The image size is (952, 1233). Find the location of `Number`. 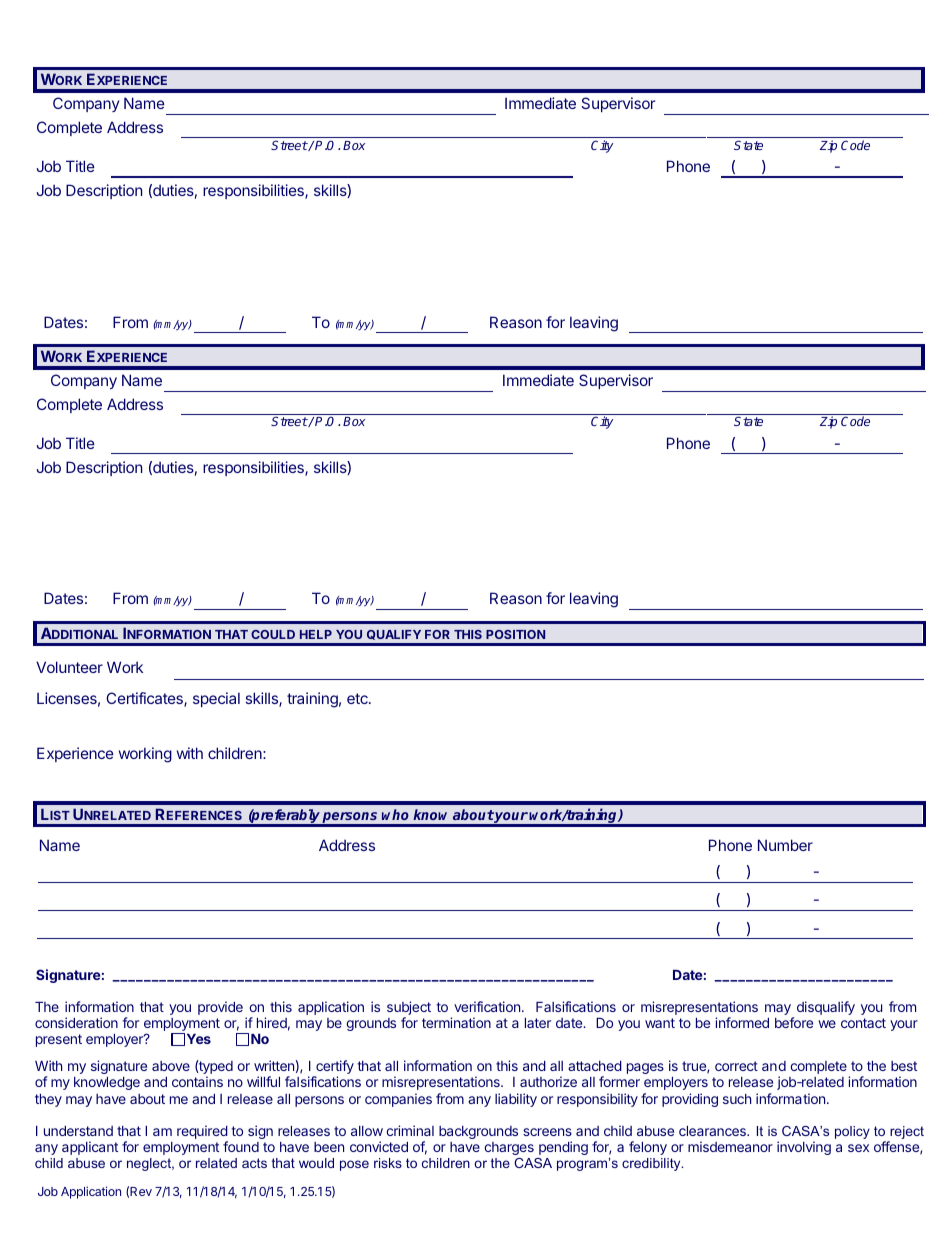

Number is located at coordinates (785, 845).
